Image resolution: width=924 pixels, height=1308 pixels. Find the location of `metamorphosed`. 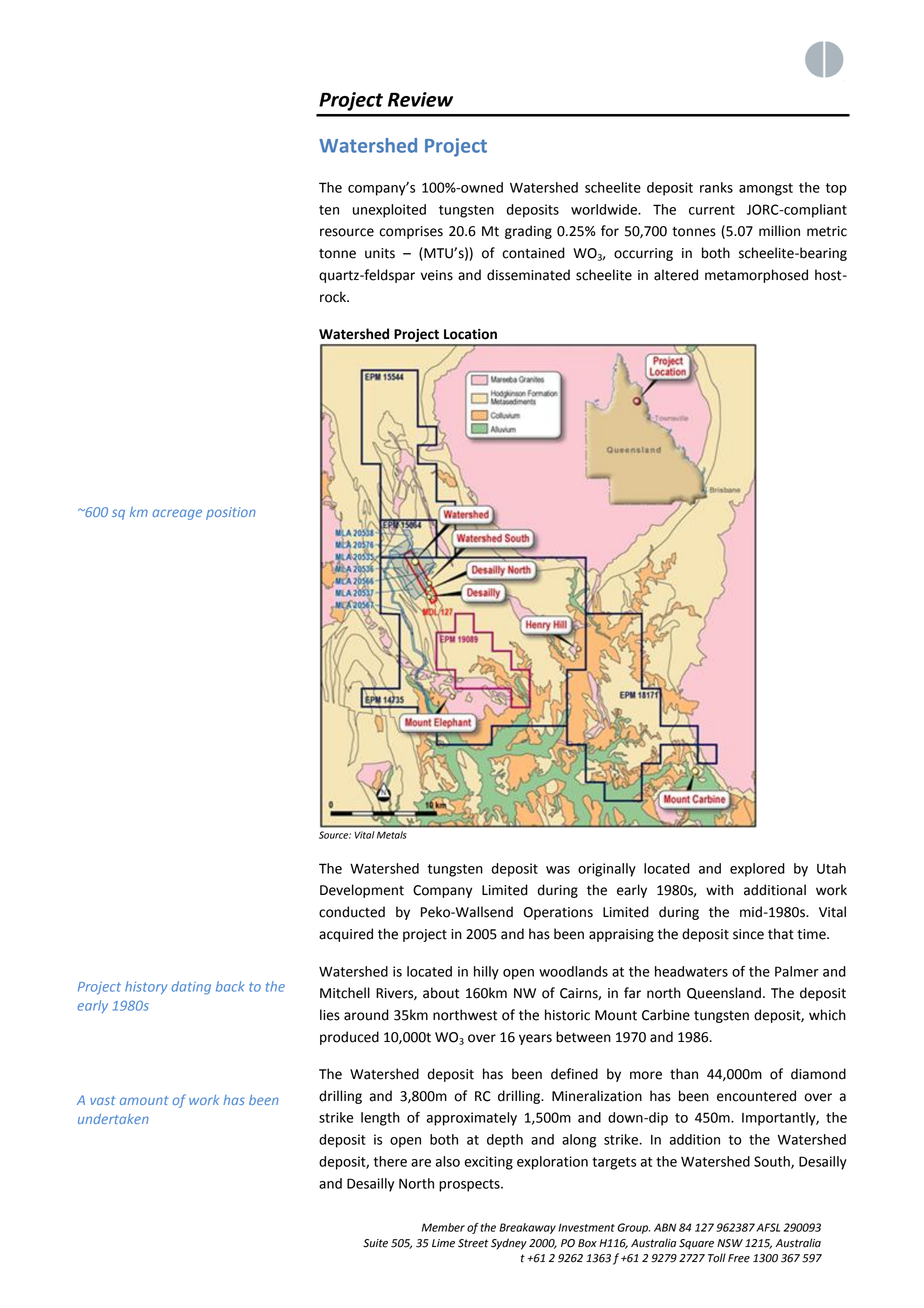

metamorphosed is located at coordinates (756, 276).
